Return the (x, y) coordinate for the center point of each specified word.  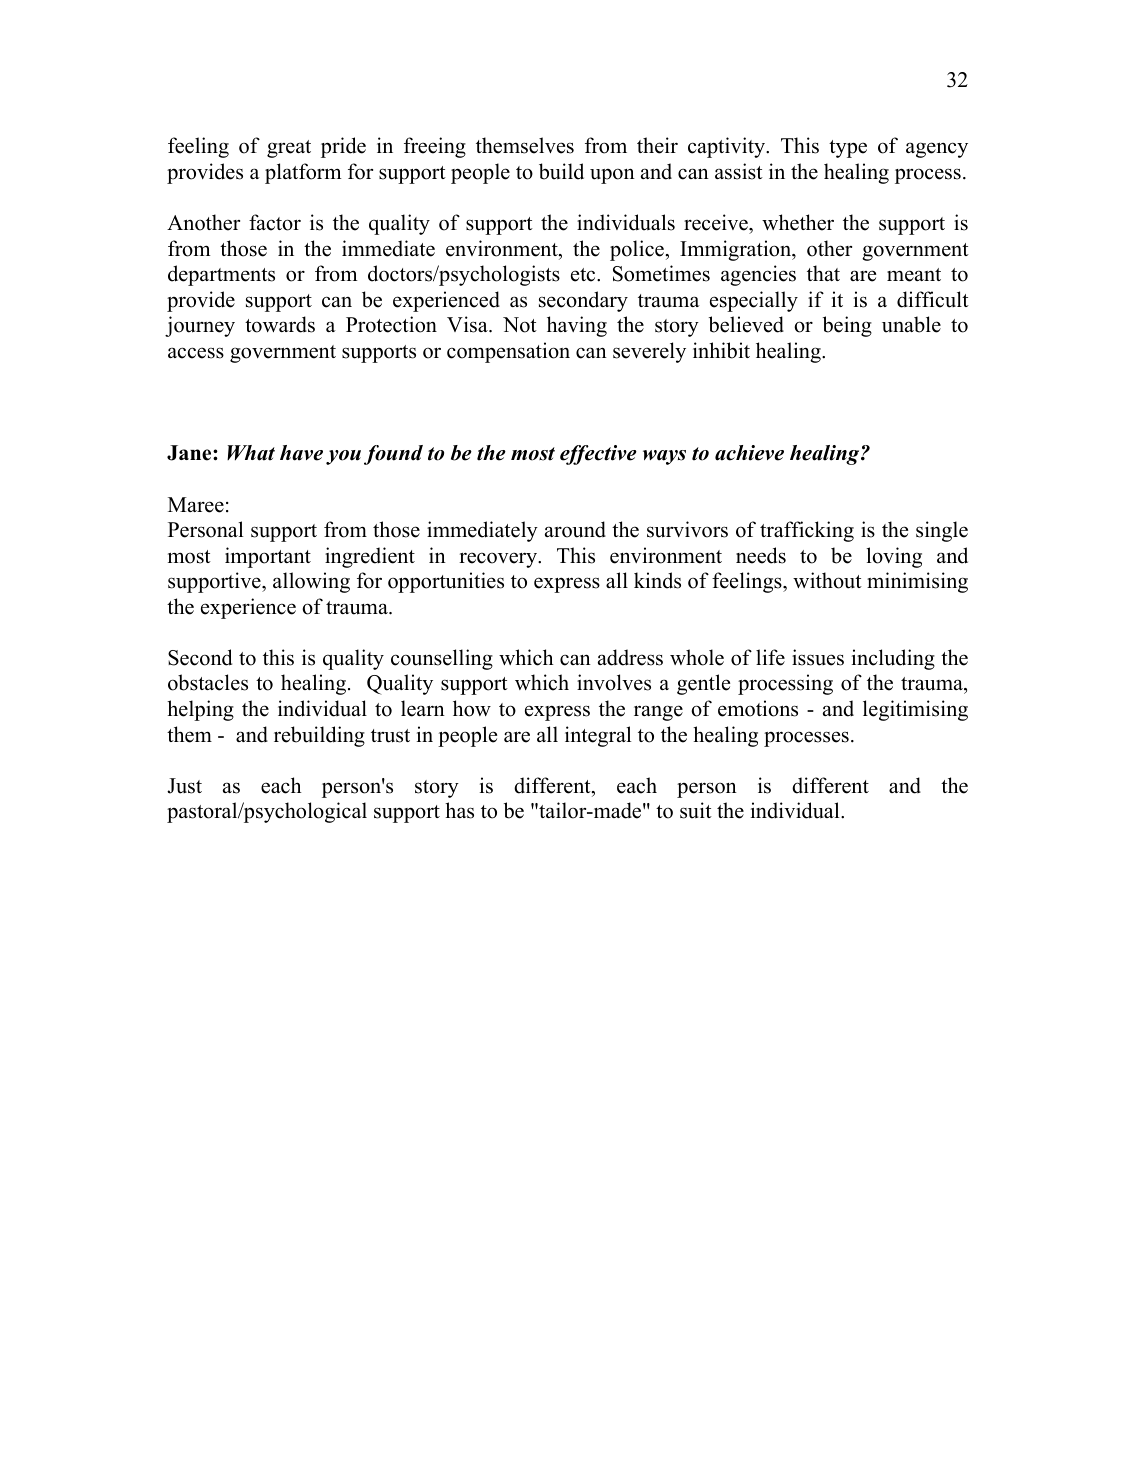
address (630, 657)
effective (598, 455)
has (459, 810)
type (848, 149)
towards (280, 324)
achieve (749, 453)
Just (184, 786)
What (251, 453)
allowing (311, 582)
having (577, 326)
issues (818, 657)
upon (612, 176)
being (847, 326)
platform (303, 173)
